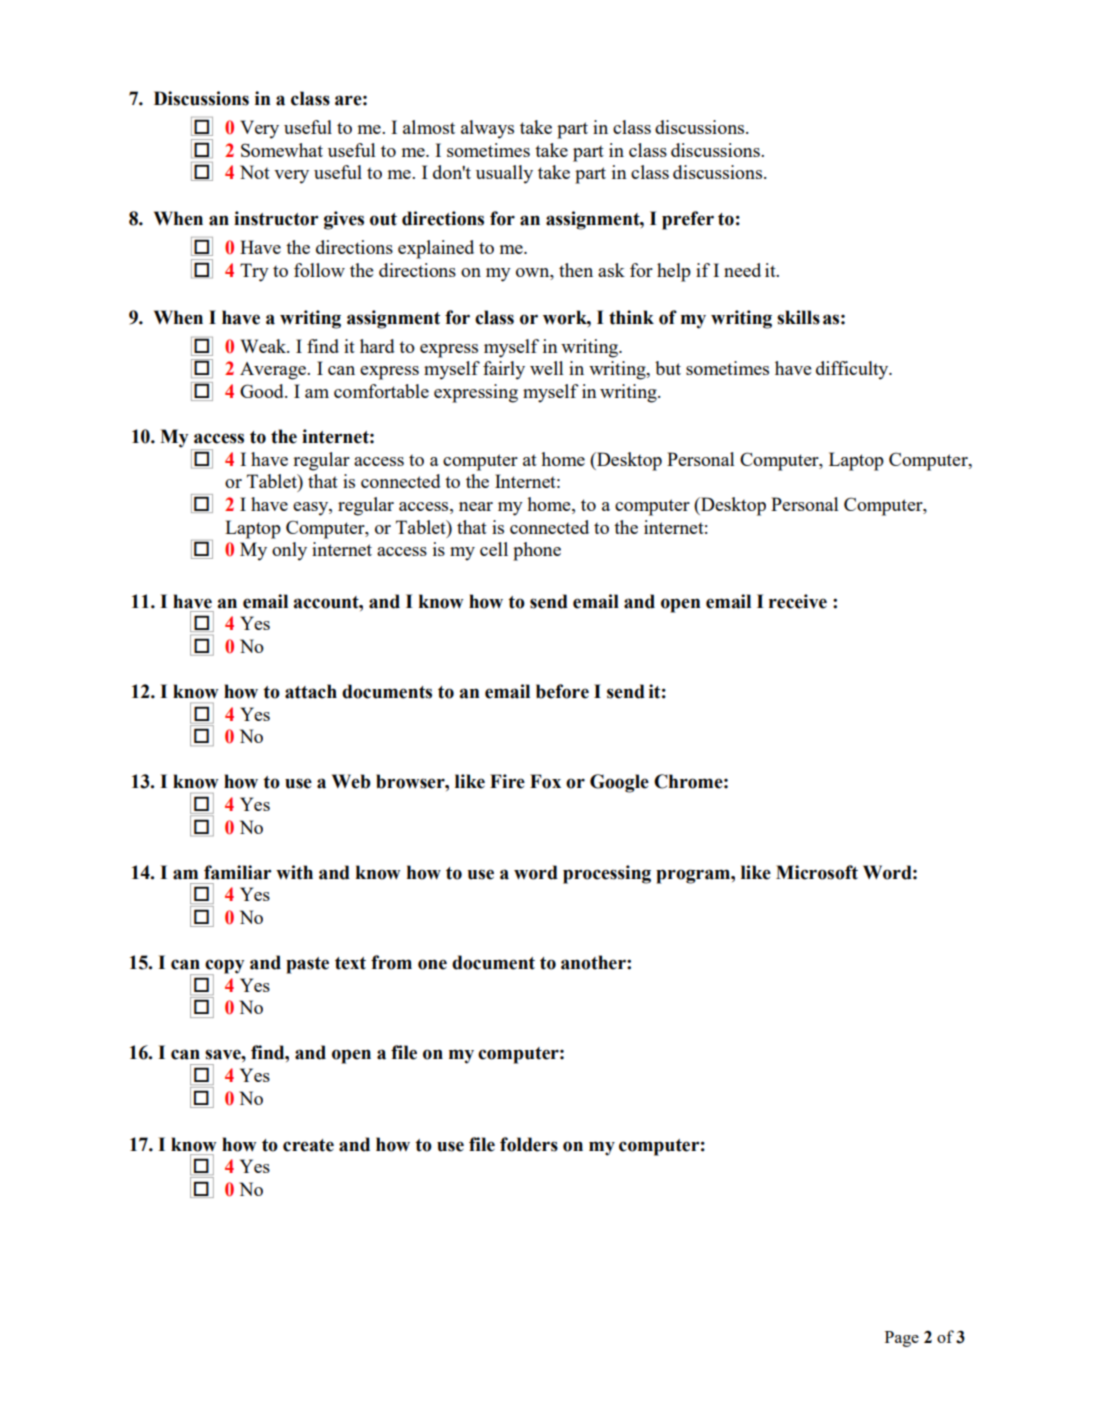  Describe the element at coordinates (742, 270) in the image. I see `need` at that location.
